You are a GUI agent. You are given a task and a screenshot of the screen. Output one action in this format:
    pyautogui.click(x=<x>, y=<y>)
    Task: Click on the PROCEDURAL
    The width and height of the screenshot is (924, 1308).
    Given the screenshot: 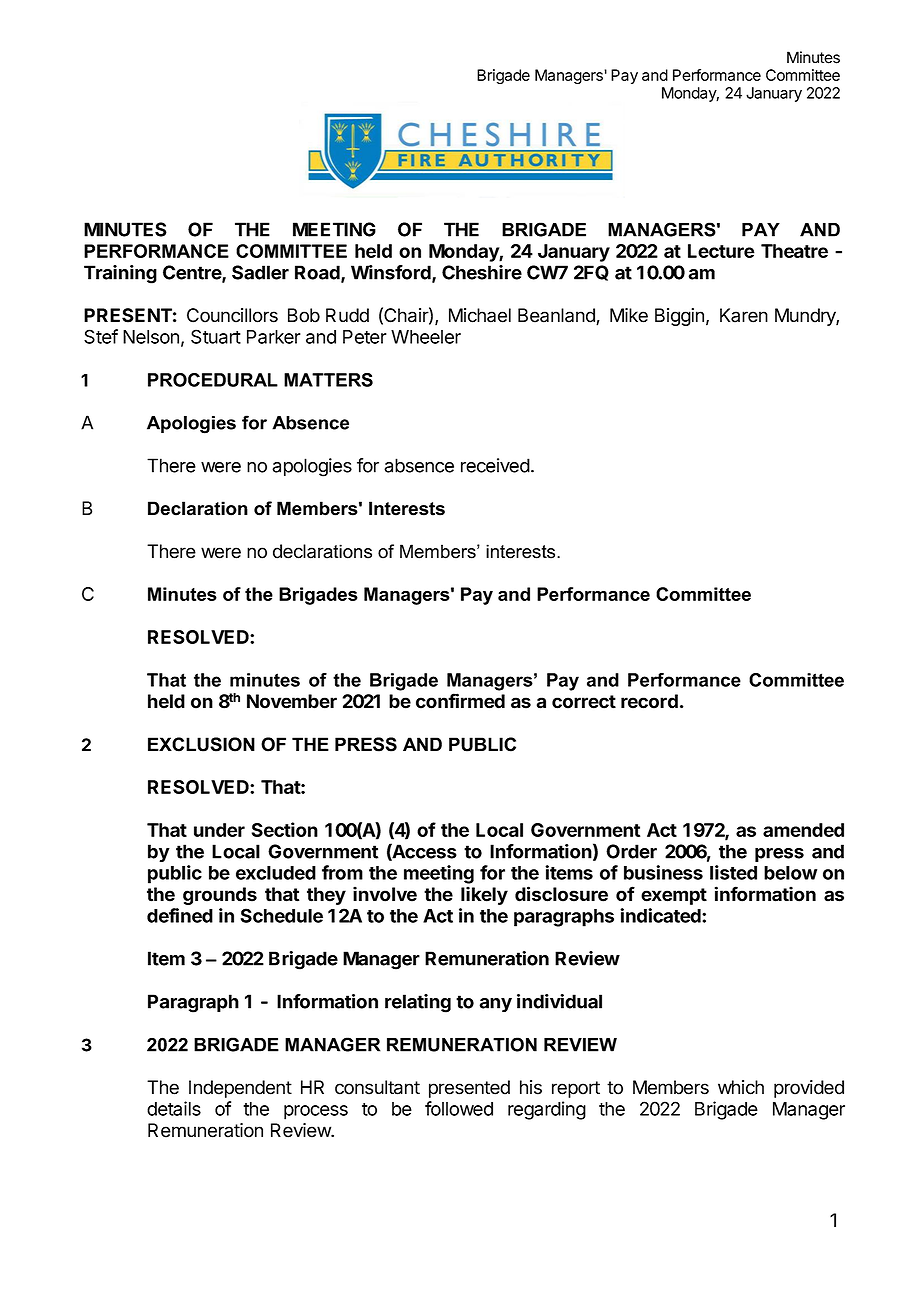 What is the action you would take?
    pyautogui.click(x=213, y=380)
